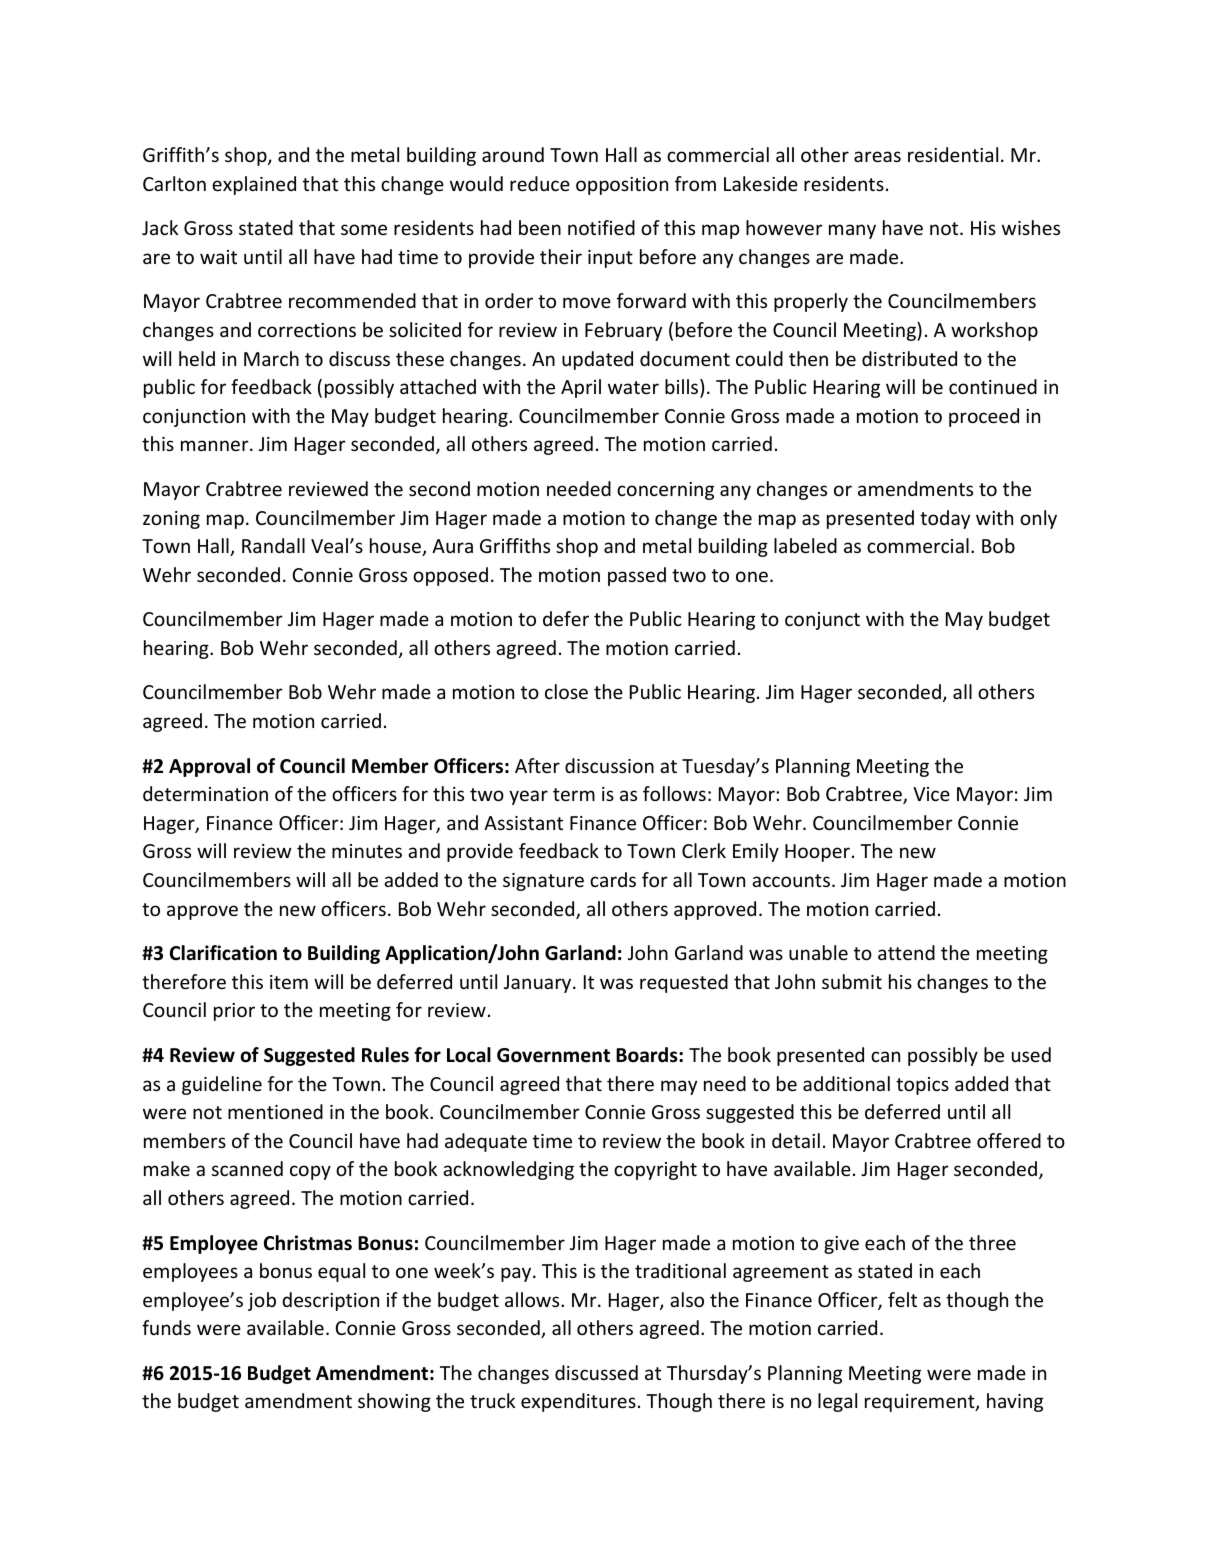 The height and width of the document is (1565, 1209). Describe the element at coordinates (553, 1055) in the document. I see `Government` at that location.
